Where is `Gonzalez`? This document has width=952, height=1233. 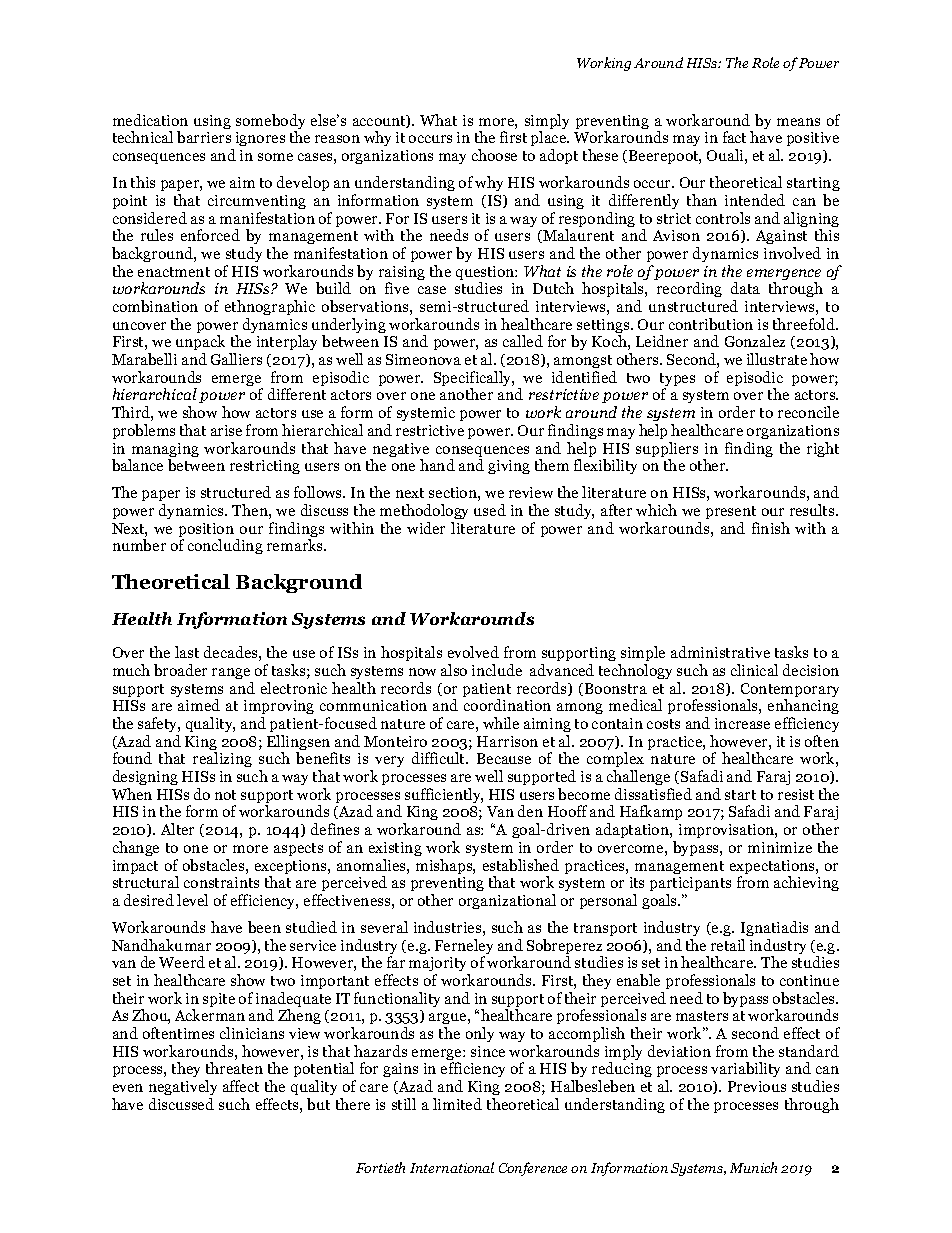
Gonzalez is located at coordinates (755, 341).
